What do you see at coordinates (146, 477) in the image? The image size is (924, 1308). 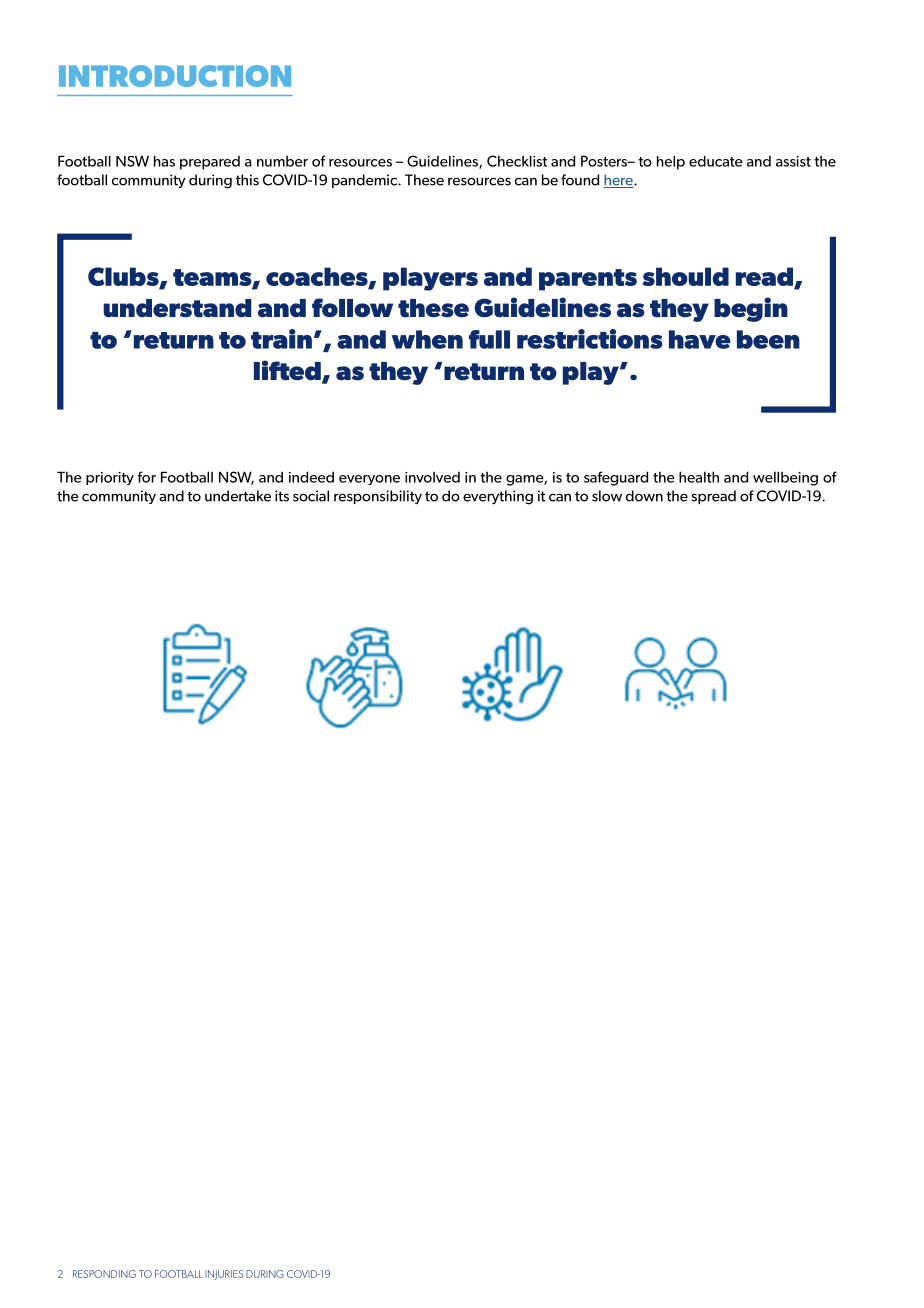 I see `for` at bounding box center [146, 477].
